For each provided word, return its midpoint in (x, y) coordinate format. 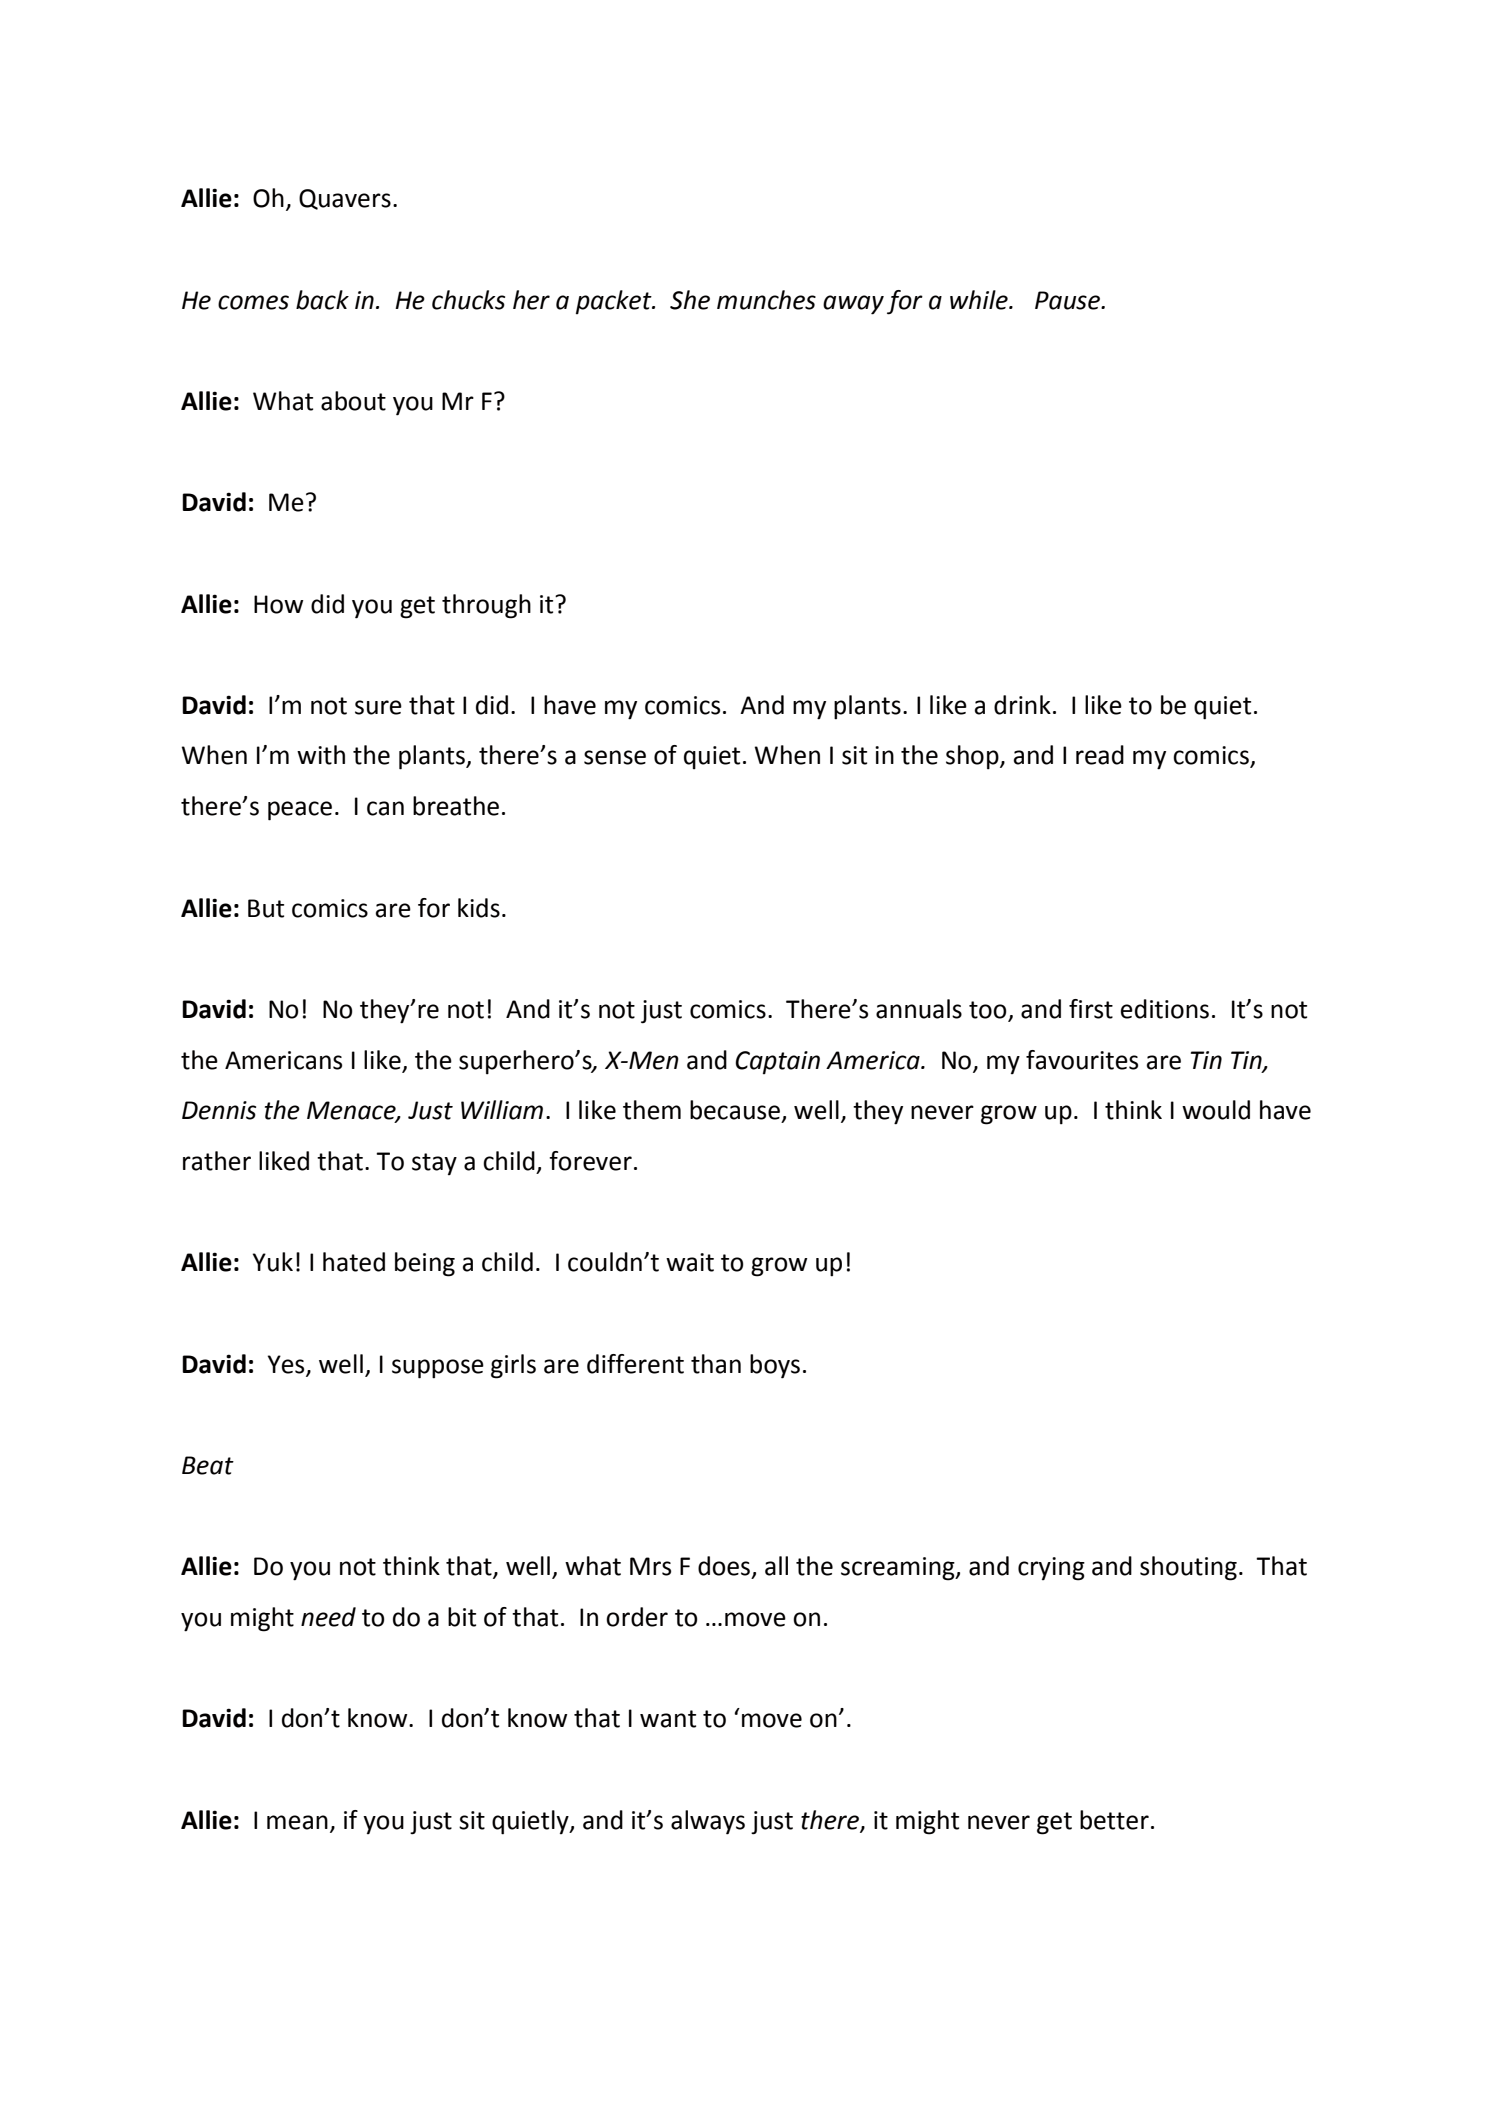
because (735, 1110)
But (266, 908)
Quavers (345, 199)
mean (297, 1822)
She (690, 300)
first (1091, 1009)
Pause (1068, 300)
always (708, 1822)
